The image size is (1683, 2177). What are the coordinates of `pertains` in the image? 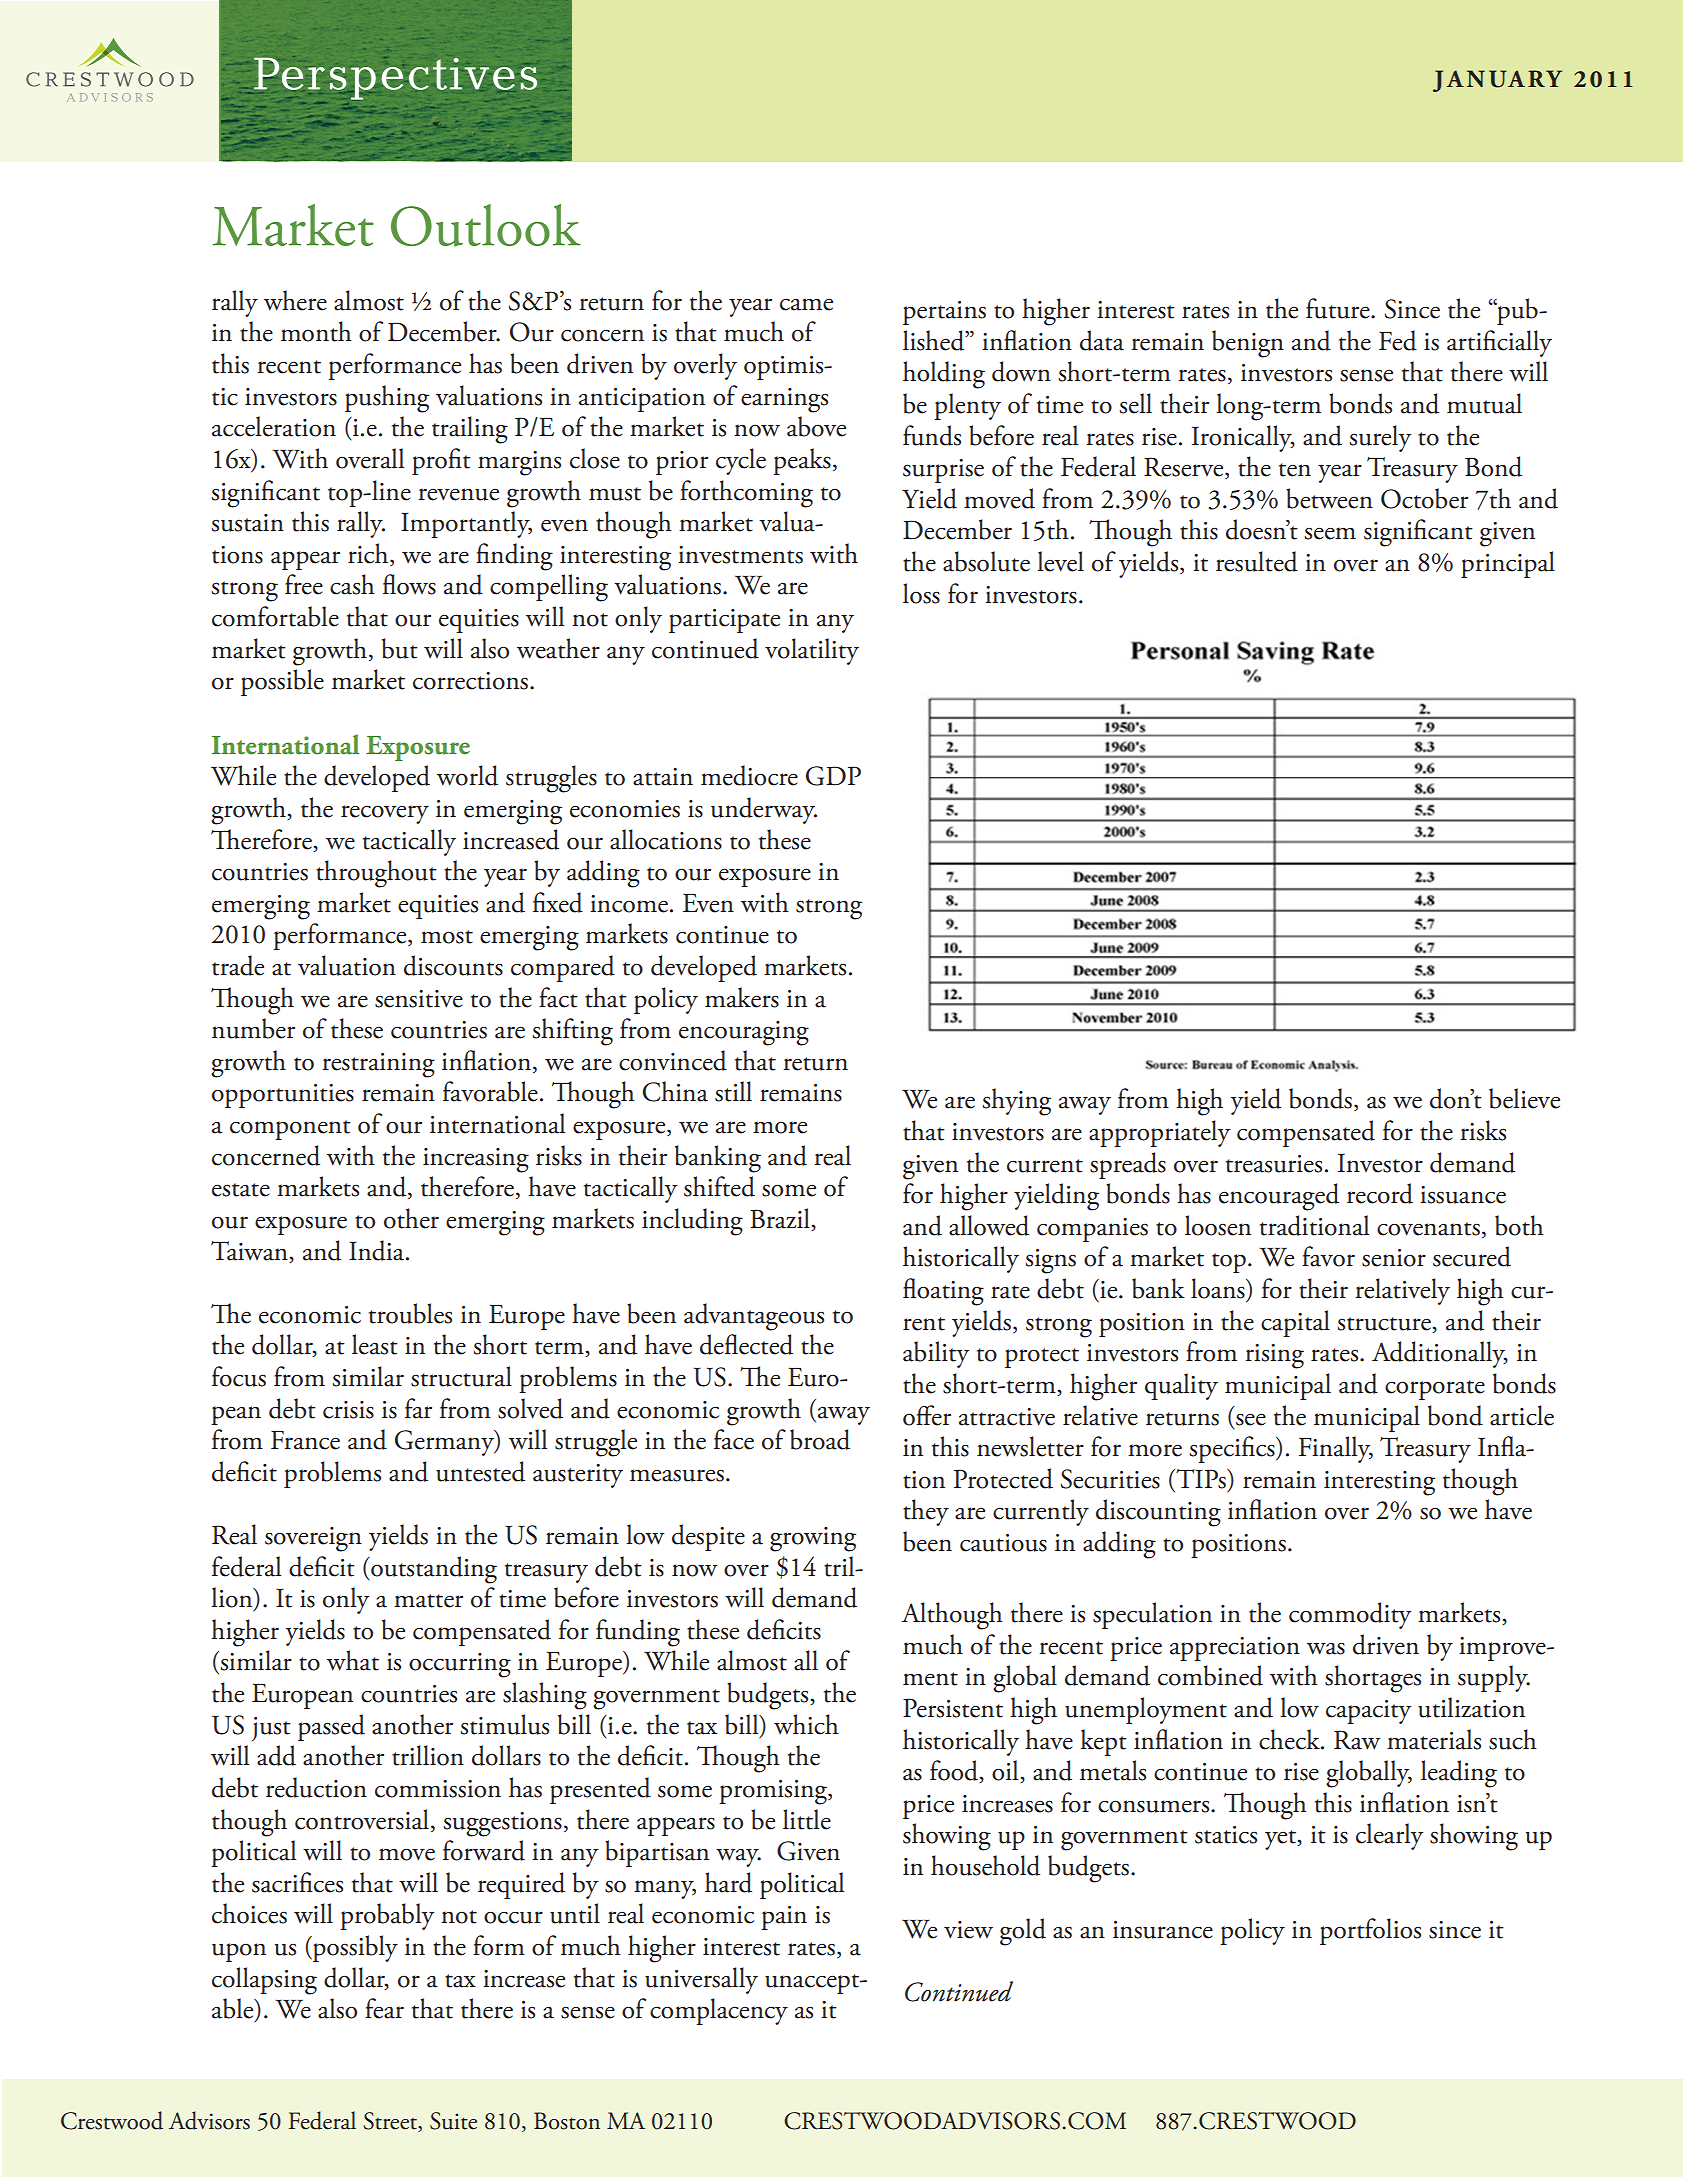 It's located at (944, 313).
